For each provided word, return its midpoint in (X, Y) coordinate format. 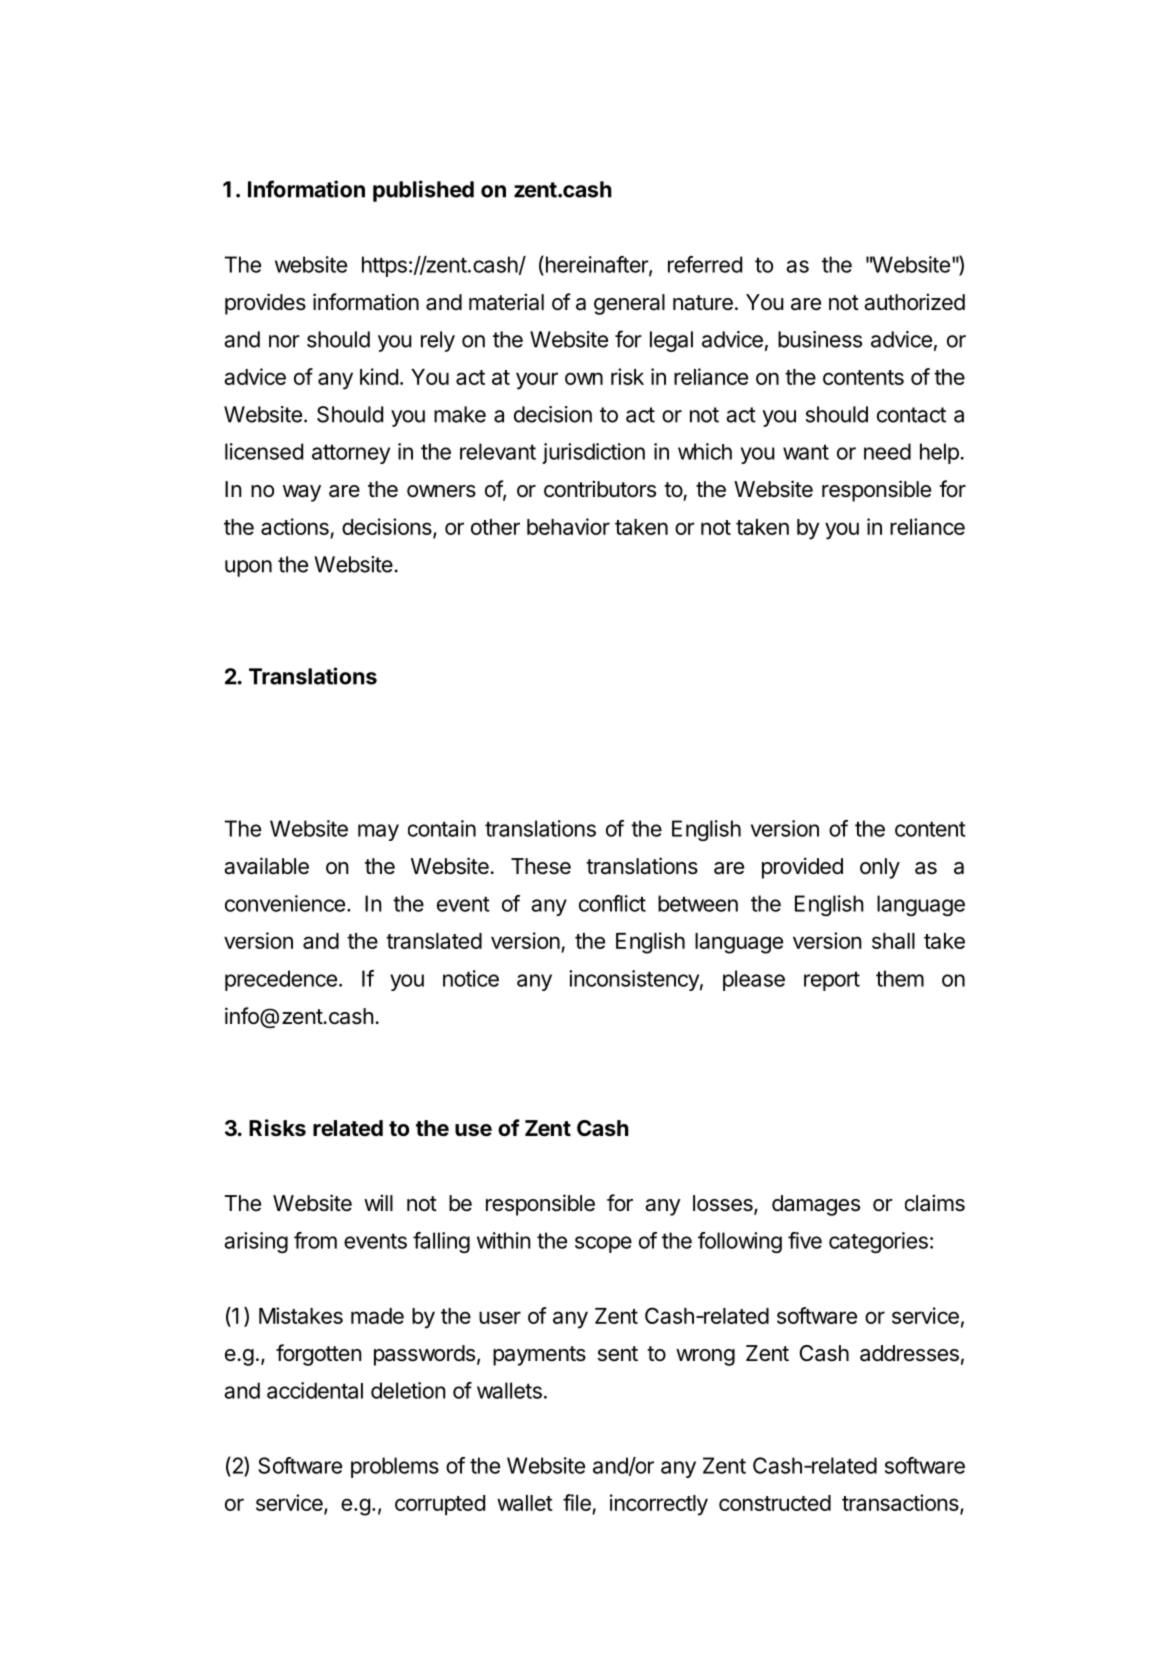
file (578, 1504)
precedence (281, 980)
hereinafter (596, 265)
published (423, 191)
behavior (568, 526)
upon (248, 568)
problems (395, 1467)
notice (471, 978)
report (832, 981)
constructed (775, 1503)
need (887, 451)
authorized (914, 302)
